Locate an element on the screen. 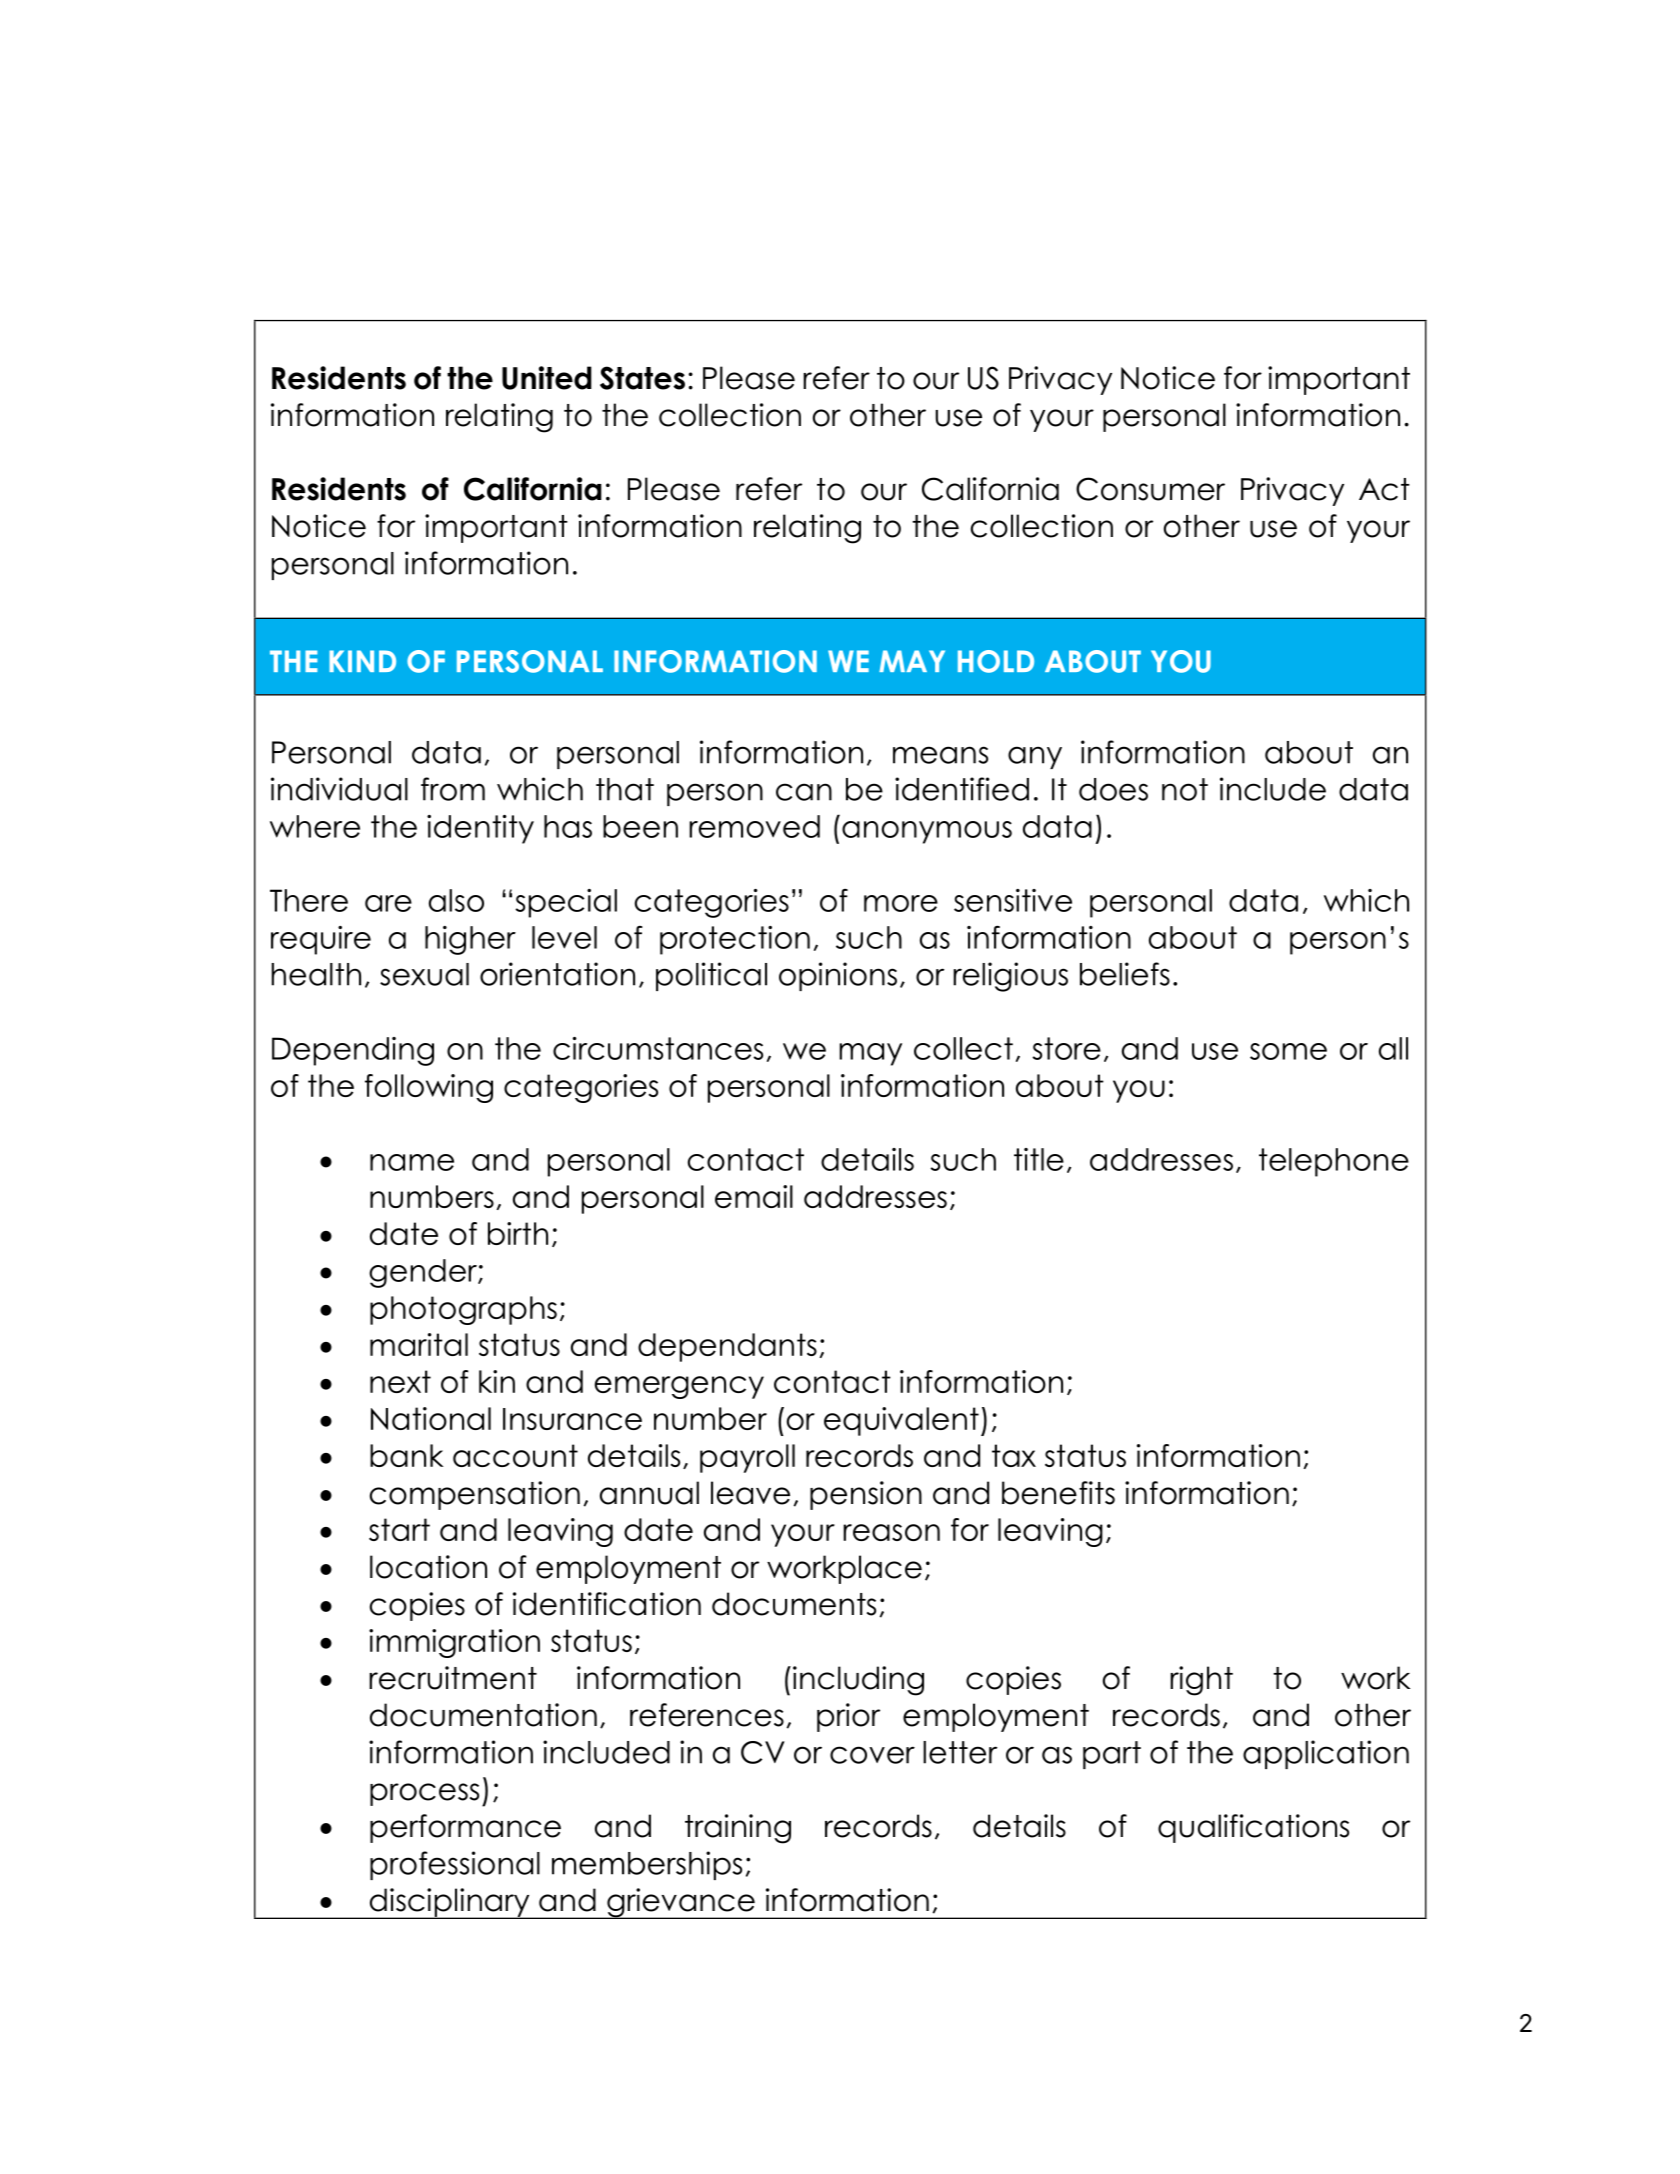  United is located at coordinates (547, 378).
